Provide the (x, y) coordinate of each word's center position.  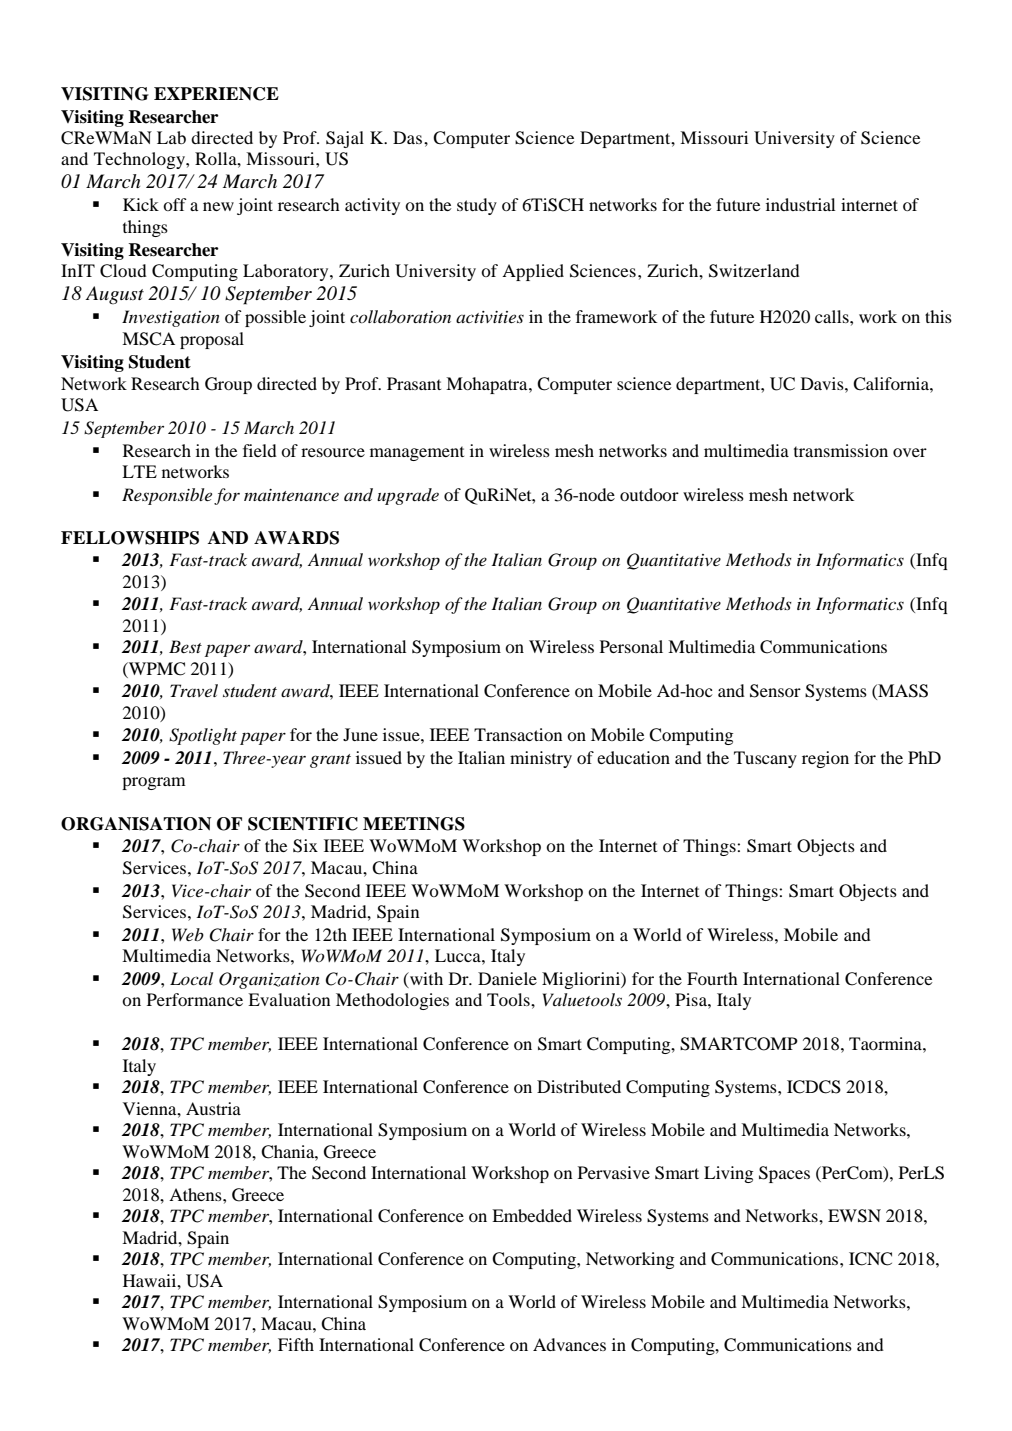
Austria (213, 1108)
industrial (801, 204)
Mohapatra (488, 385)
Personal (631, 646)
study (477, 206)
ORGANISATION (136, 824)
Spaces (784, 1174)
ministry (541, 759)
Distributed (579, 1086)
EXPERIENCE (216, 94)
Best (185, 646)
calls (833, 316)
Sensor (775, 691)
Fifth (296, 1344)
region (825, 759)
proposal (212, 340)
